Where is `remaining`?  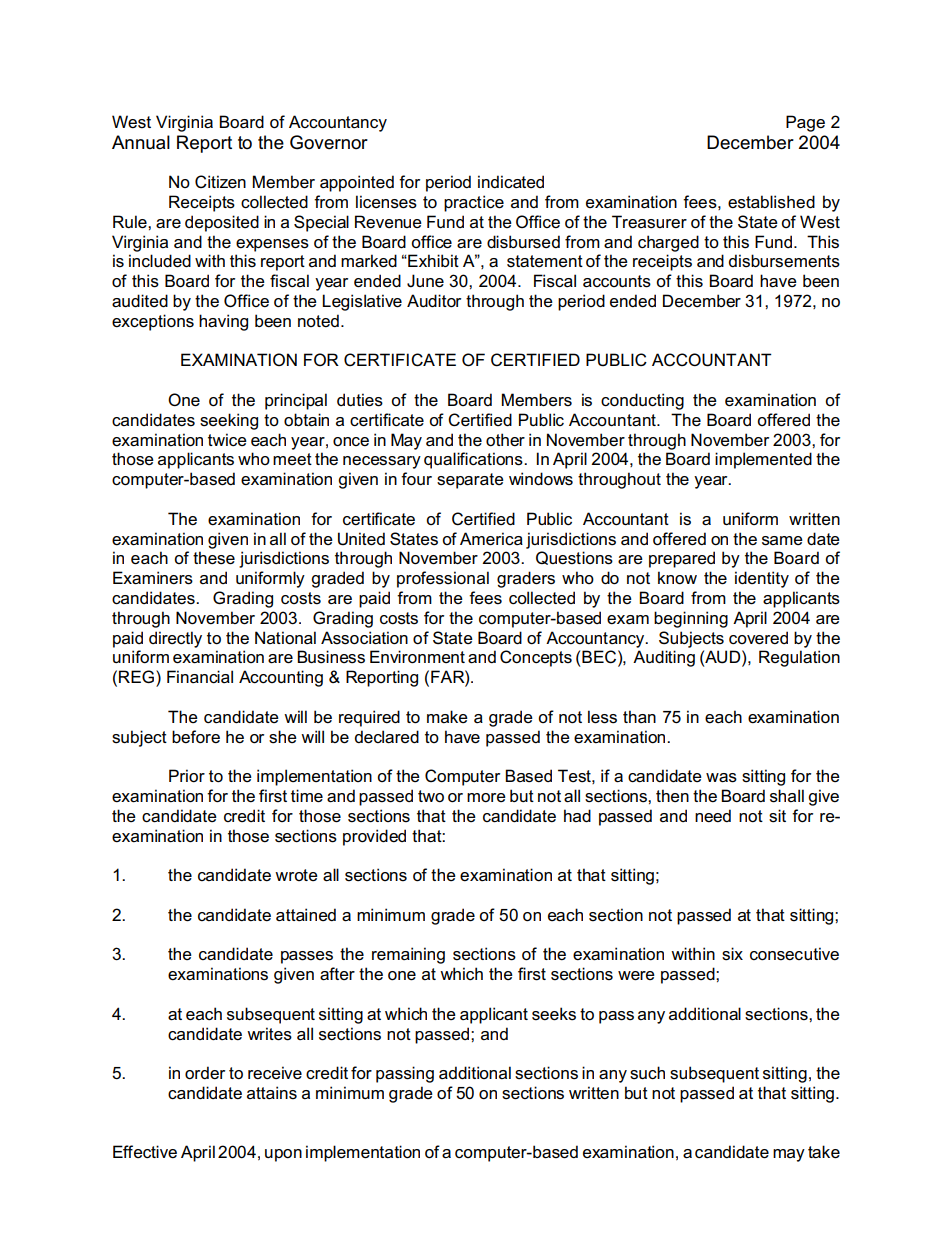 remaining is located at coordinates (408, 955).
